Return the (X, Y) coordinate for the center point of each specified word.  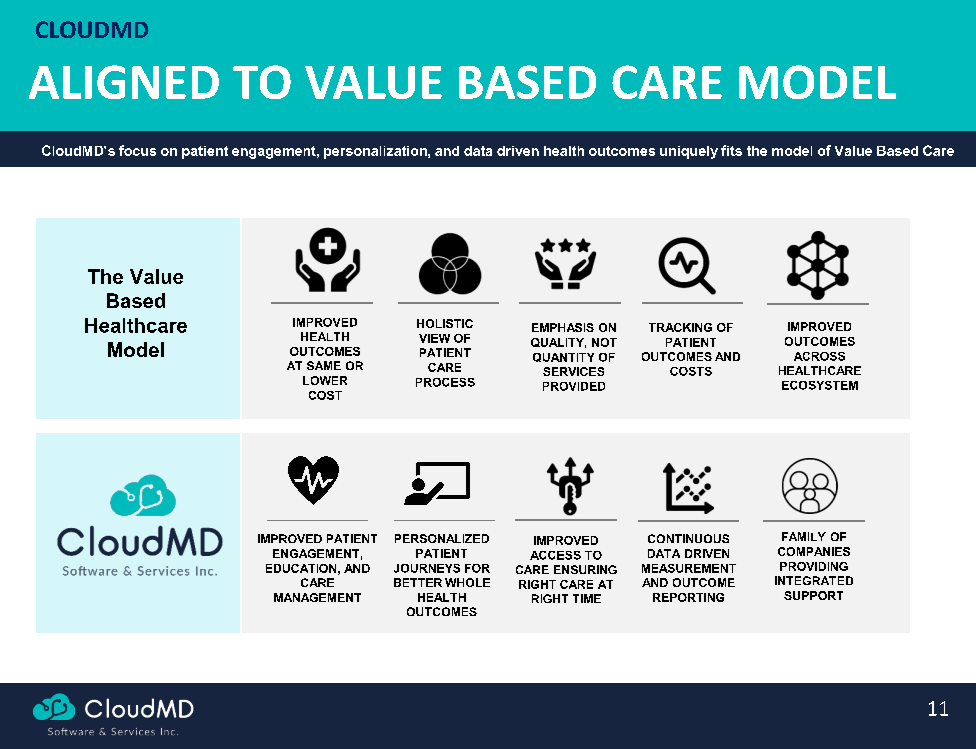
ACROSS (819, 356)
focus (137, 150)
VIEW (434, 338)
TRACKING (680, 327)
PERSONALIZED (442, 538)
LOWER (325, 380)
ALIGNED (124, 82)
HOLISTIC (445, 323)
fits (731, 150)
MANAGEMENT (317, 597)
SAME (324, 365)
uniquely (689, 152)
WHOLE (467, 582)
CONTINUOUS (688, 538)
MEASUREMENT (689, 568)
